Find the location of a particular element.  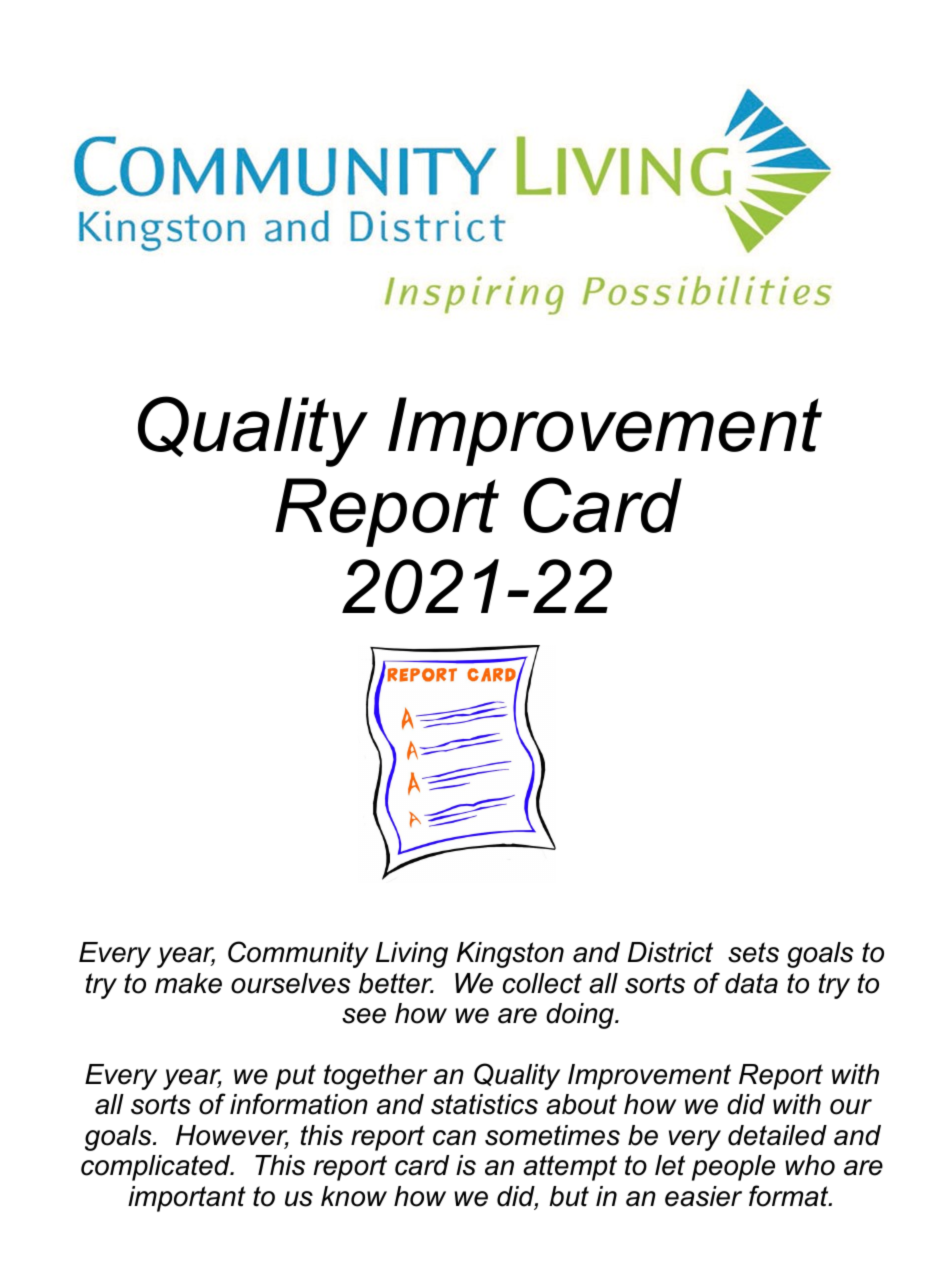

easier is located at coordinates (703, 1196).
